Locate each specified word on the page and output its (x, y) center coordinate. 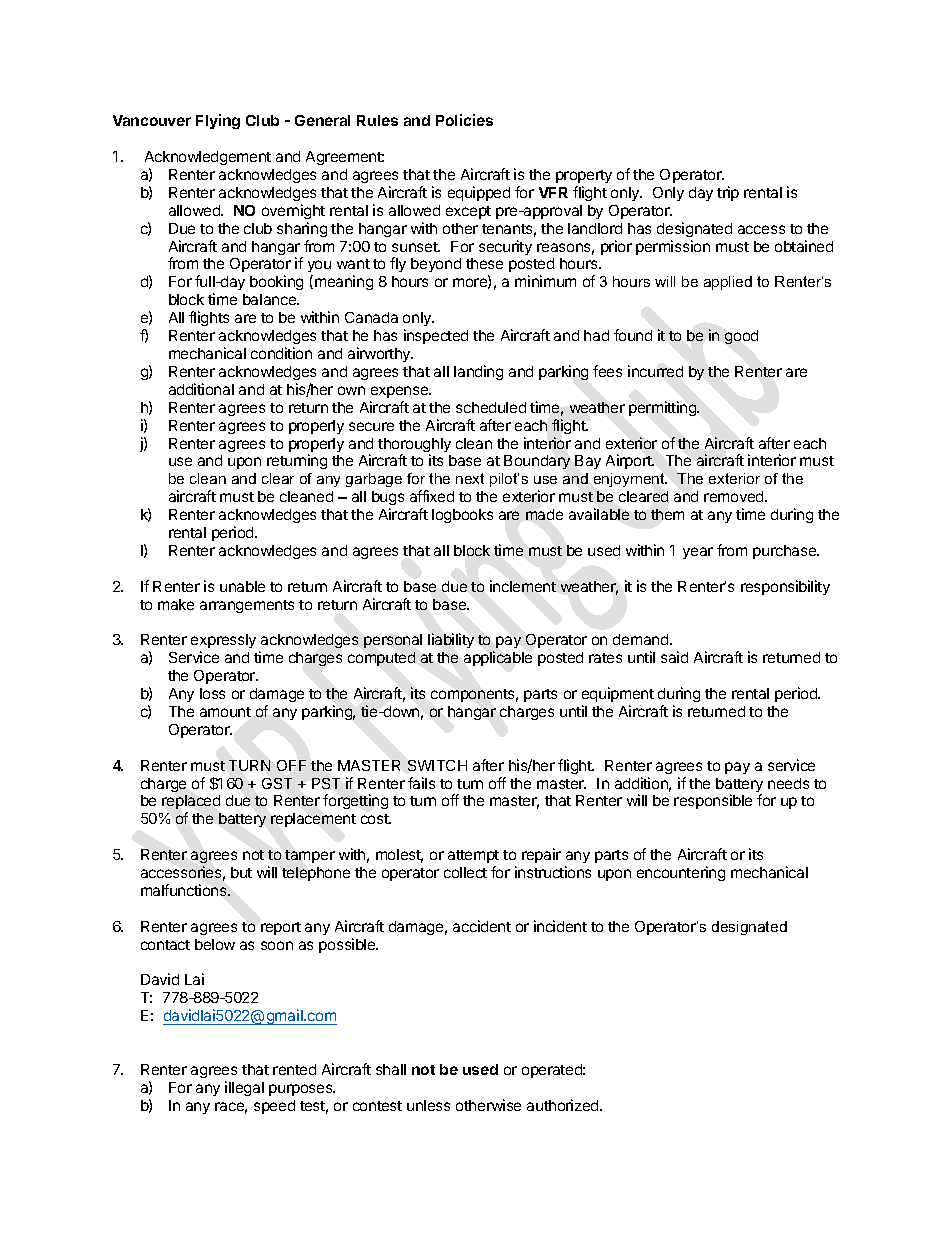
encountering (681, 873)
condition (281, 353)
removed (735, 496)
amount (225, 712)
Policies (464, 120)
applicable (498, 658)
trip (728, 193)
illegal (244, 1088)
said (674, 657)
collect (465, 872)
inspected (436, 336)
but (241, 872)
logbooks (462, 516)
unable (242, 586)
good (741, 337)
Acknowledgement (208, 158)
